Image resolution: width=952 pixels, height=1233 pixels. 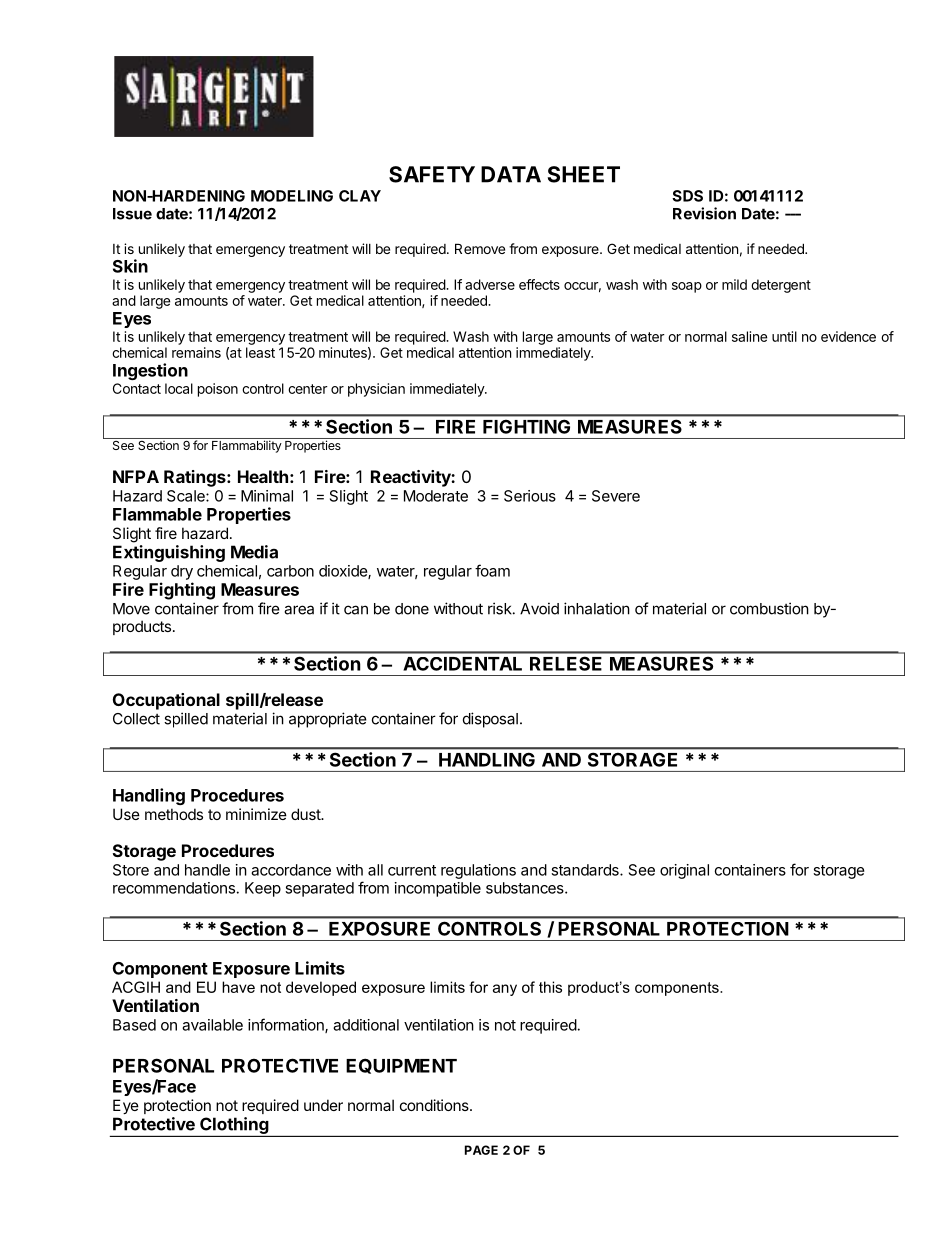 I want to click on Serious, so click(x=530, y=496).
